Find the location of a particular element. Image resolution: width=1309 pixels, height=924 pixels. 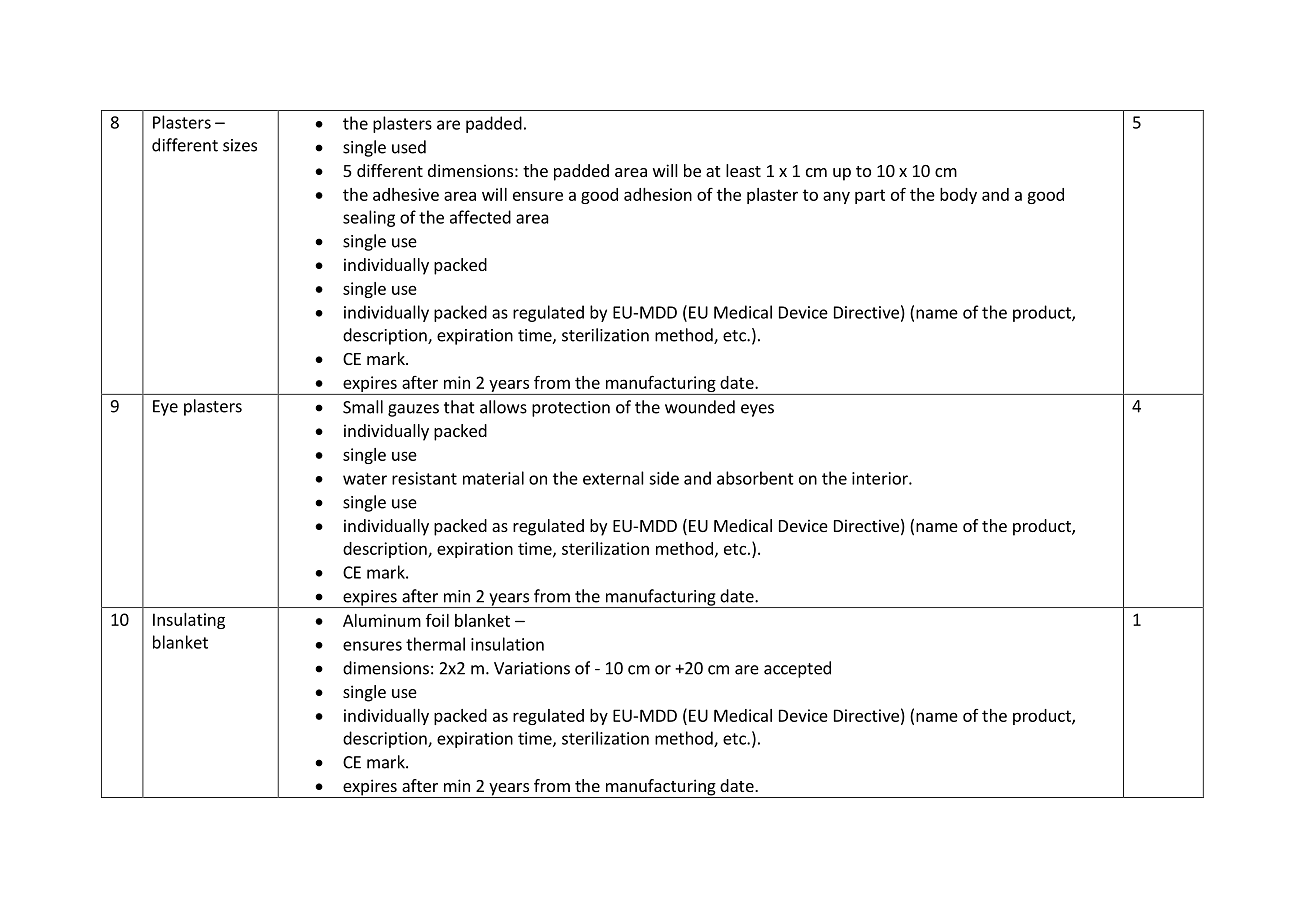

sizes is located at coordinates (240, 145).
